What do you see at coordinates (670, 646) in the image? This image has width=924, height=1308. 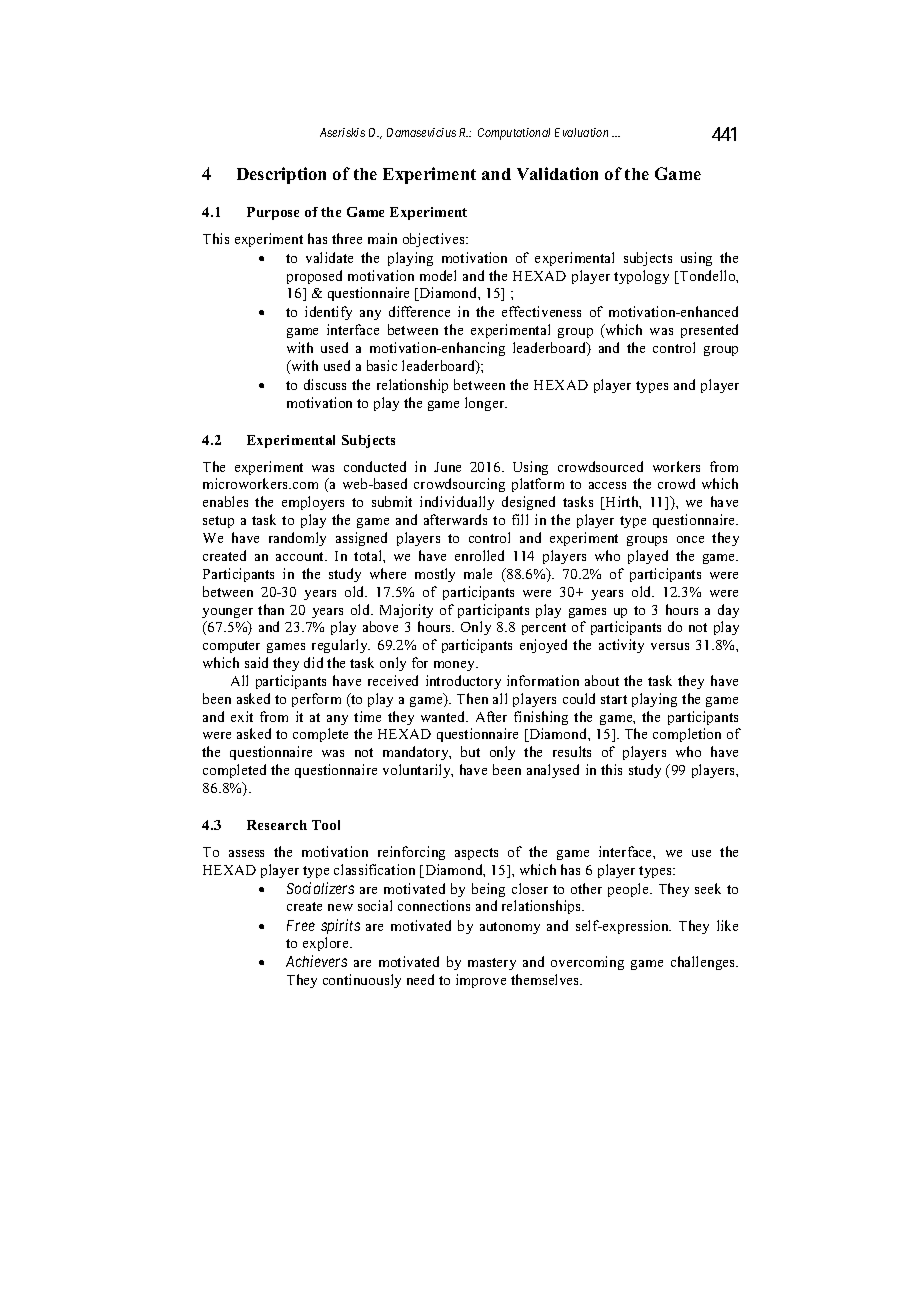 I see `versus` at bounding box center [670, 646].
